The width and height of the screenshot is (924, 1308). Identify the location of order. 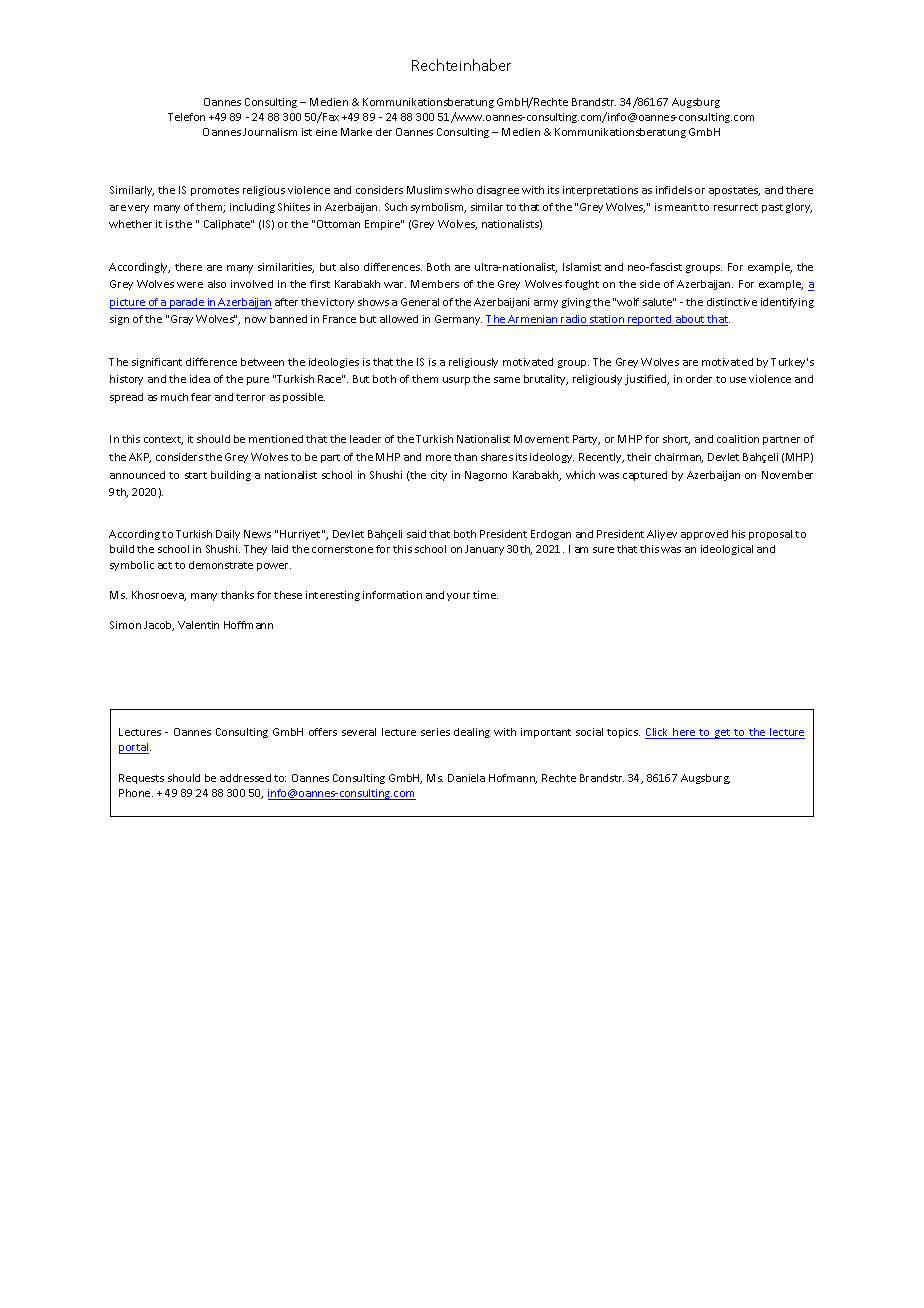
(699, 379).
